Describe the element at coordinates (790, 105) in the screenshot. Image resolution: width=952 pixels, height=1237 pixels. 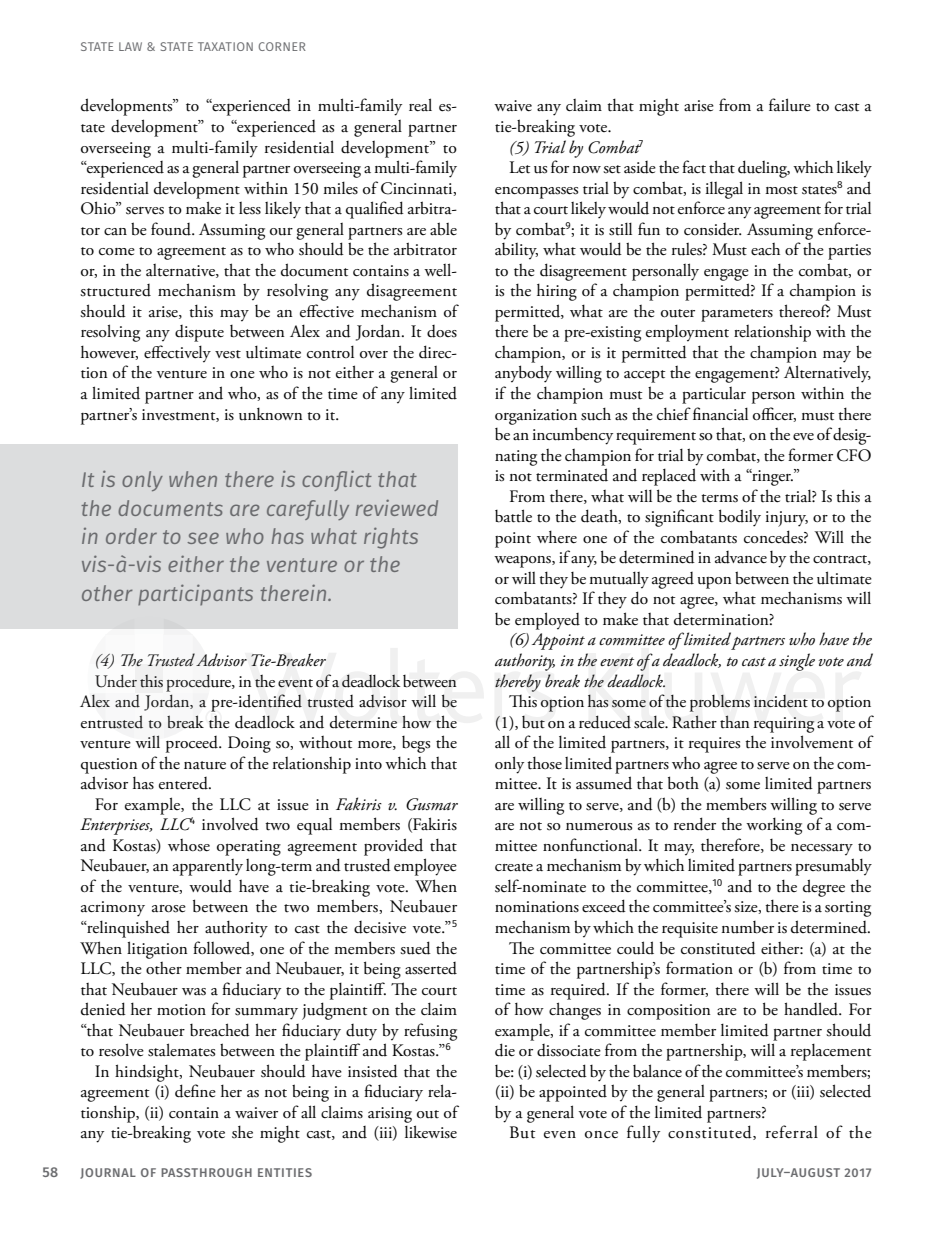
I see `failure` at that location.
